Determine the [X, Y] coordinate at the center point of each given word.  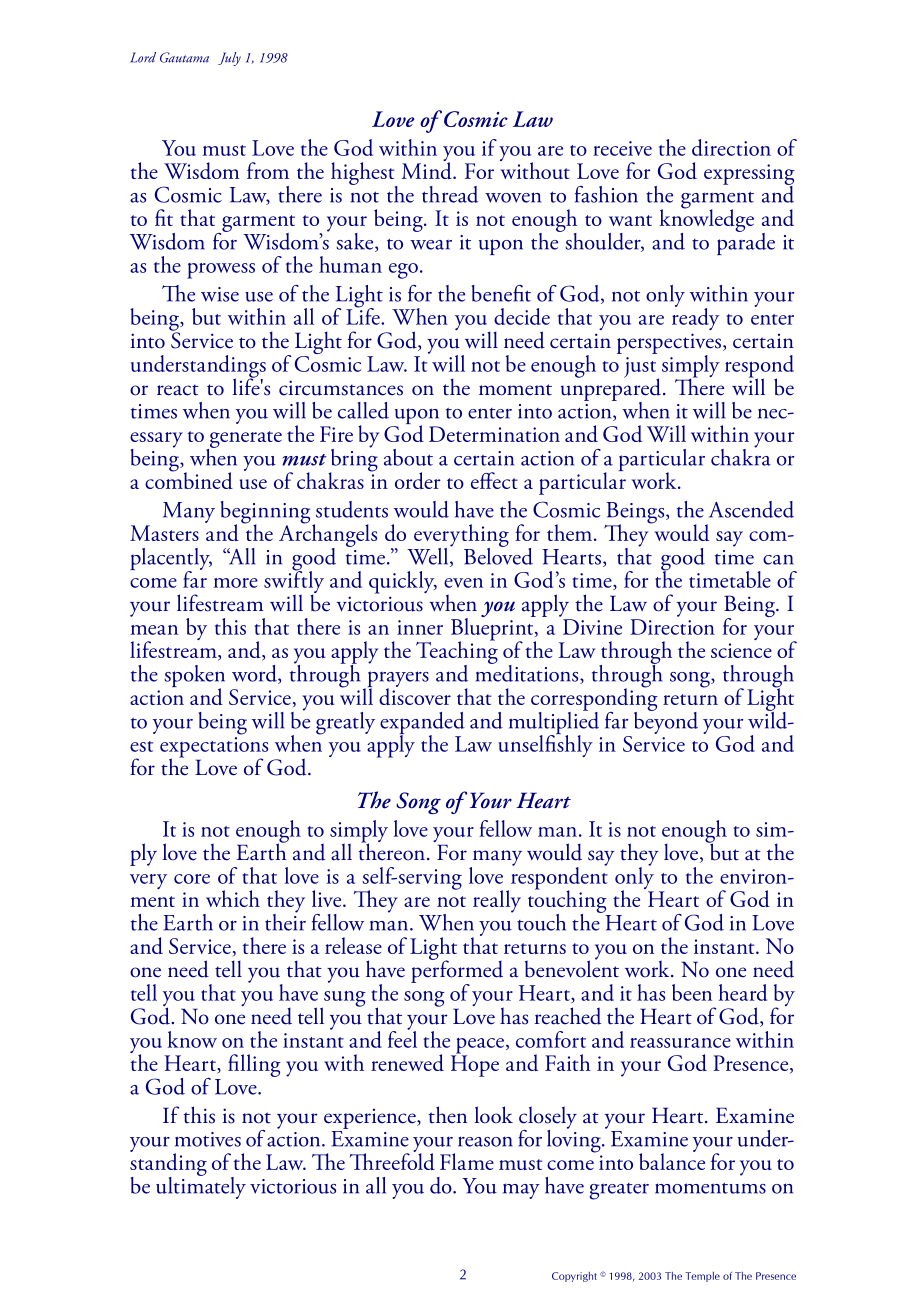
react [178, 390]
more [235, 583]
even [463, 583]
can [778, 560]
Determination [494, 434]
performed [457, 972]
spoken [194, 677]
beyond [666, 721]
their [285, 921]
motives [208, 1139]
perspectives [670, 344]
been [692, 992]
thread [450, 194]
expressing [749, 175]
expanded [422, 724]
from [268, 170]
